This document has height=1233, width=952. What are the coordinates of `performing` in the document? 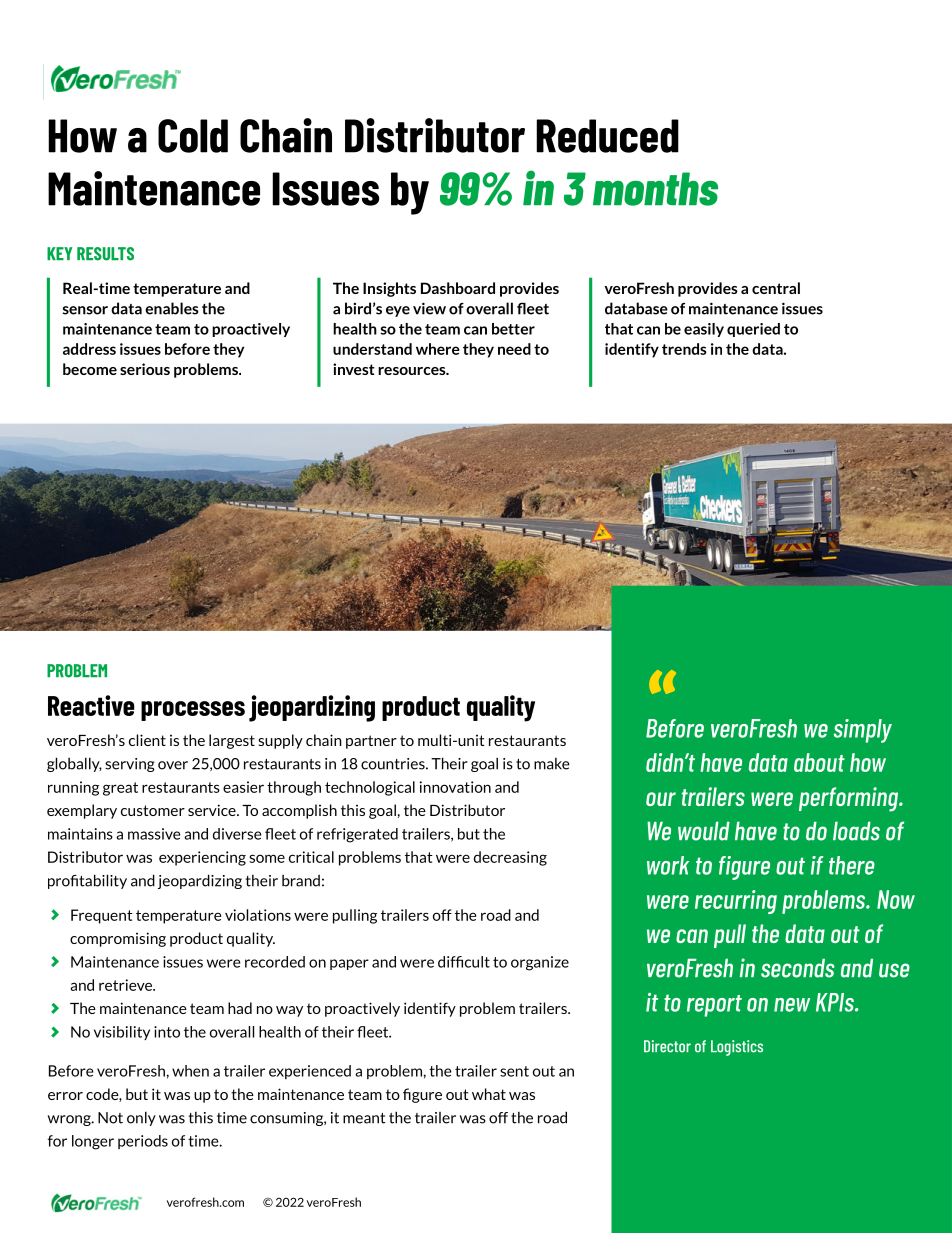 It's located at (850, 799).
